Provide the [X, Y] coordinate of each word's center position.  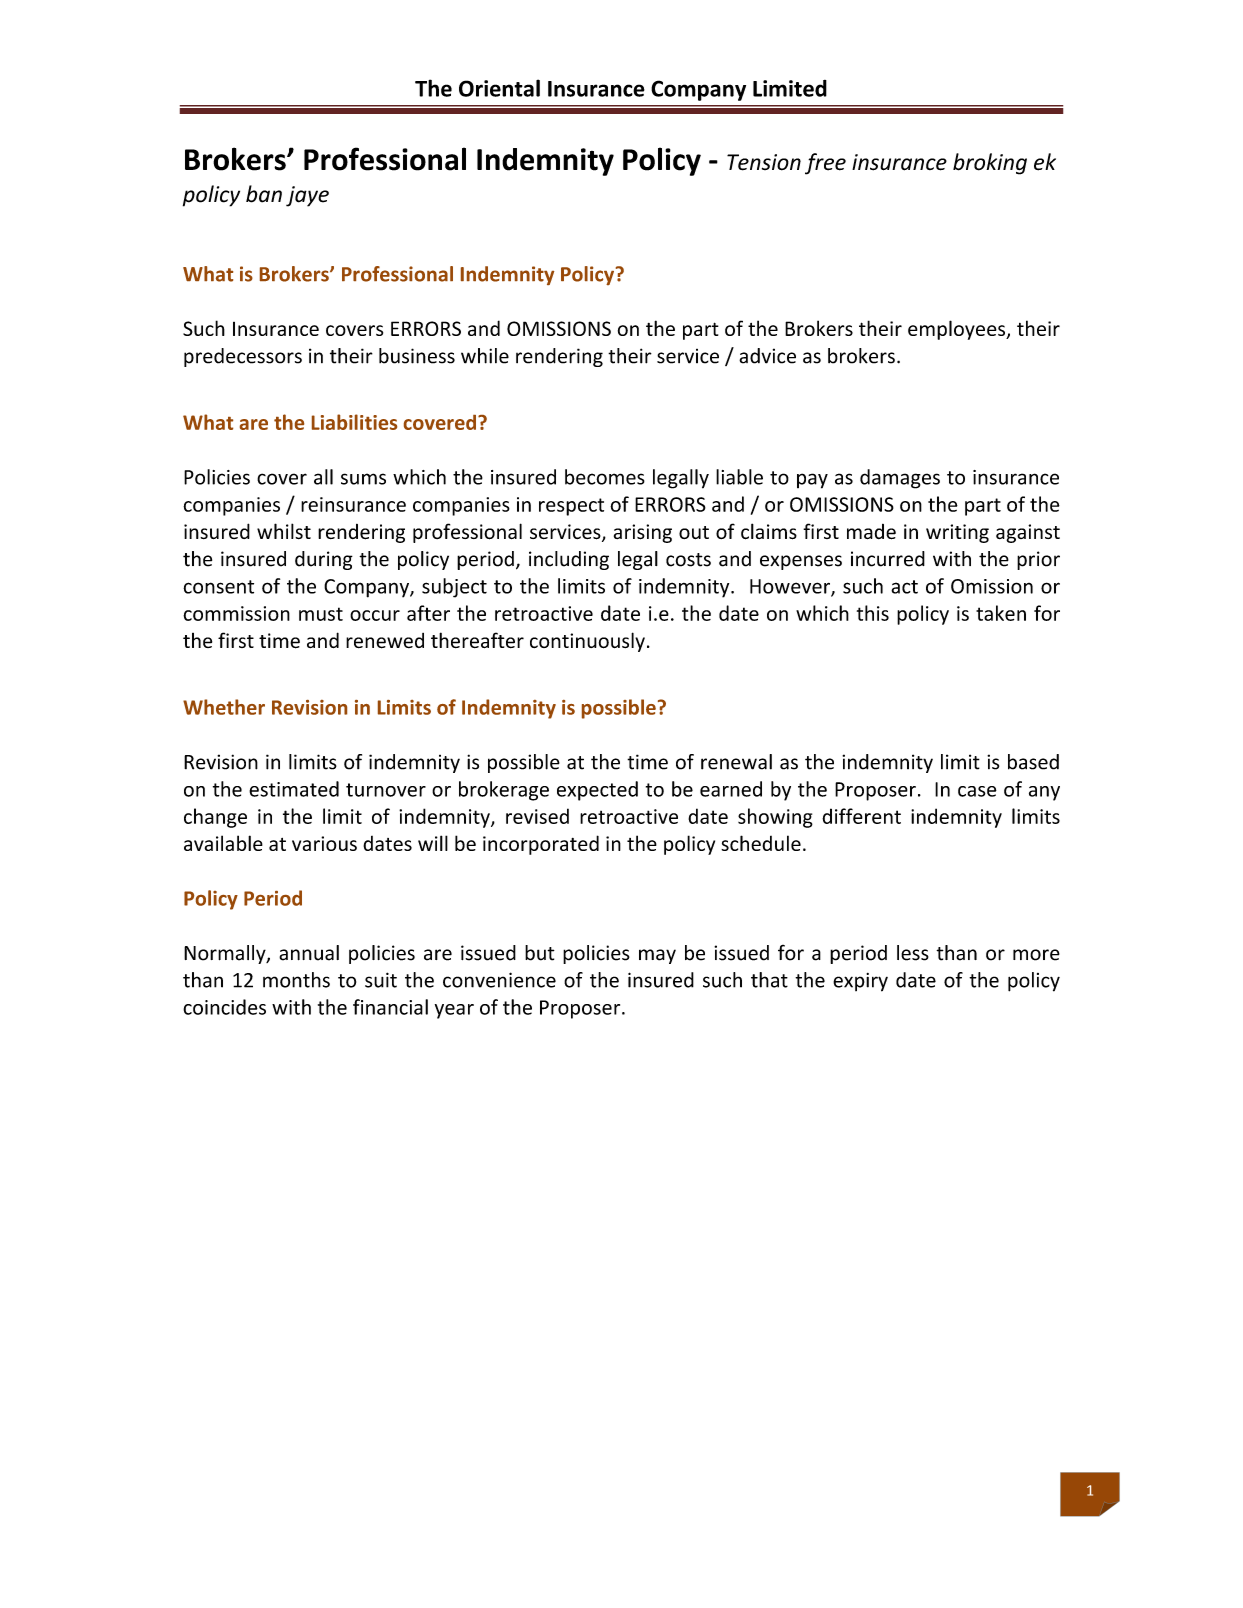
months [296, 980]
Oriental [499, 88]
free [825, 164]
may [657, 956]
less [913, 953]
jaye [307, 196]
